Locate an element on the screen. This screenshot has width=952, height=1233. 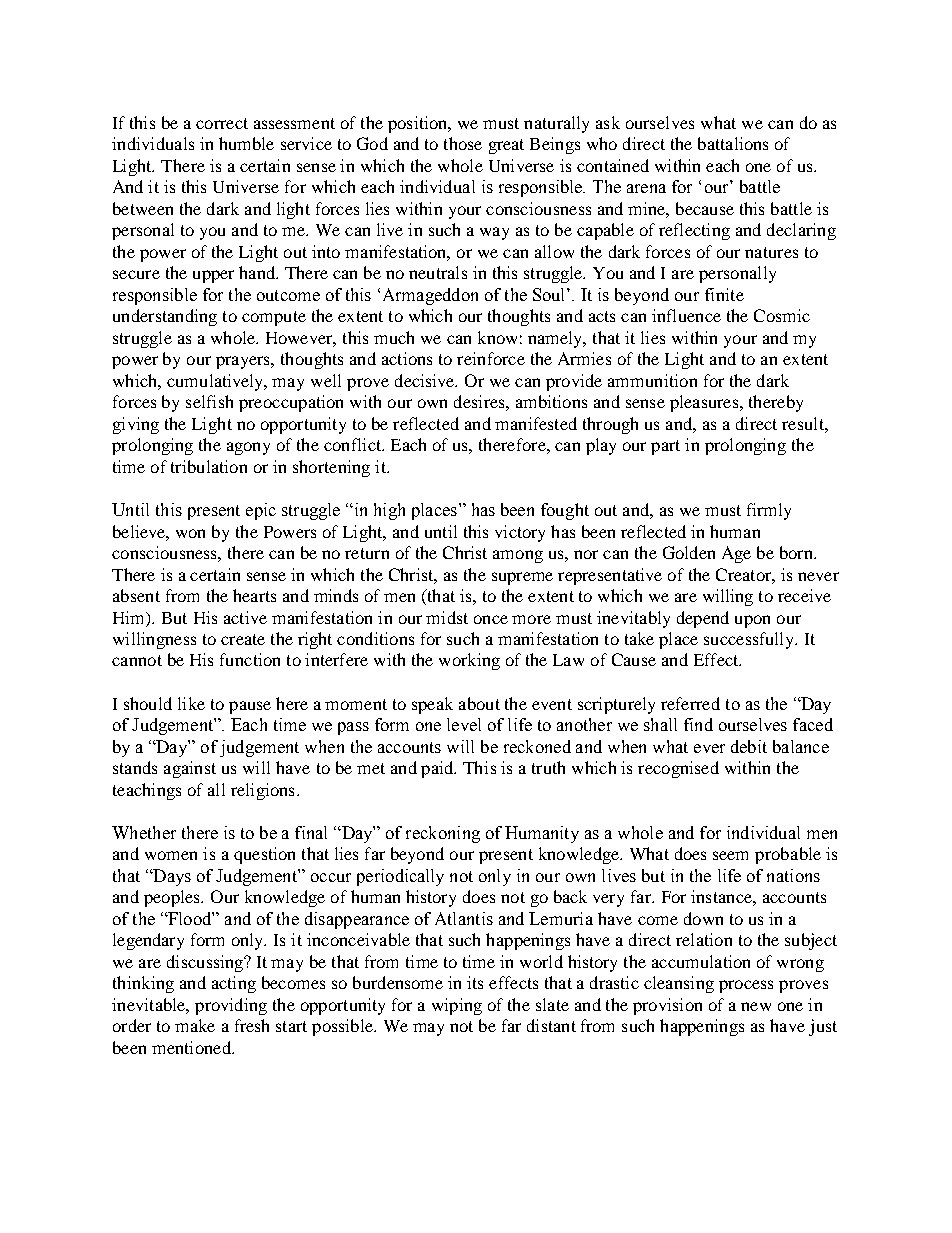
new is located at coordinates (756, 1006).
